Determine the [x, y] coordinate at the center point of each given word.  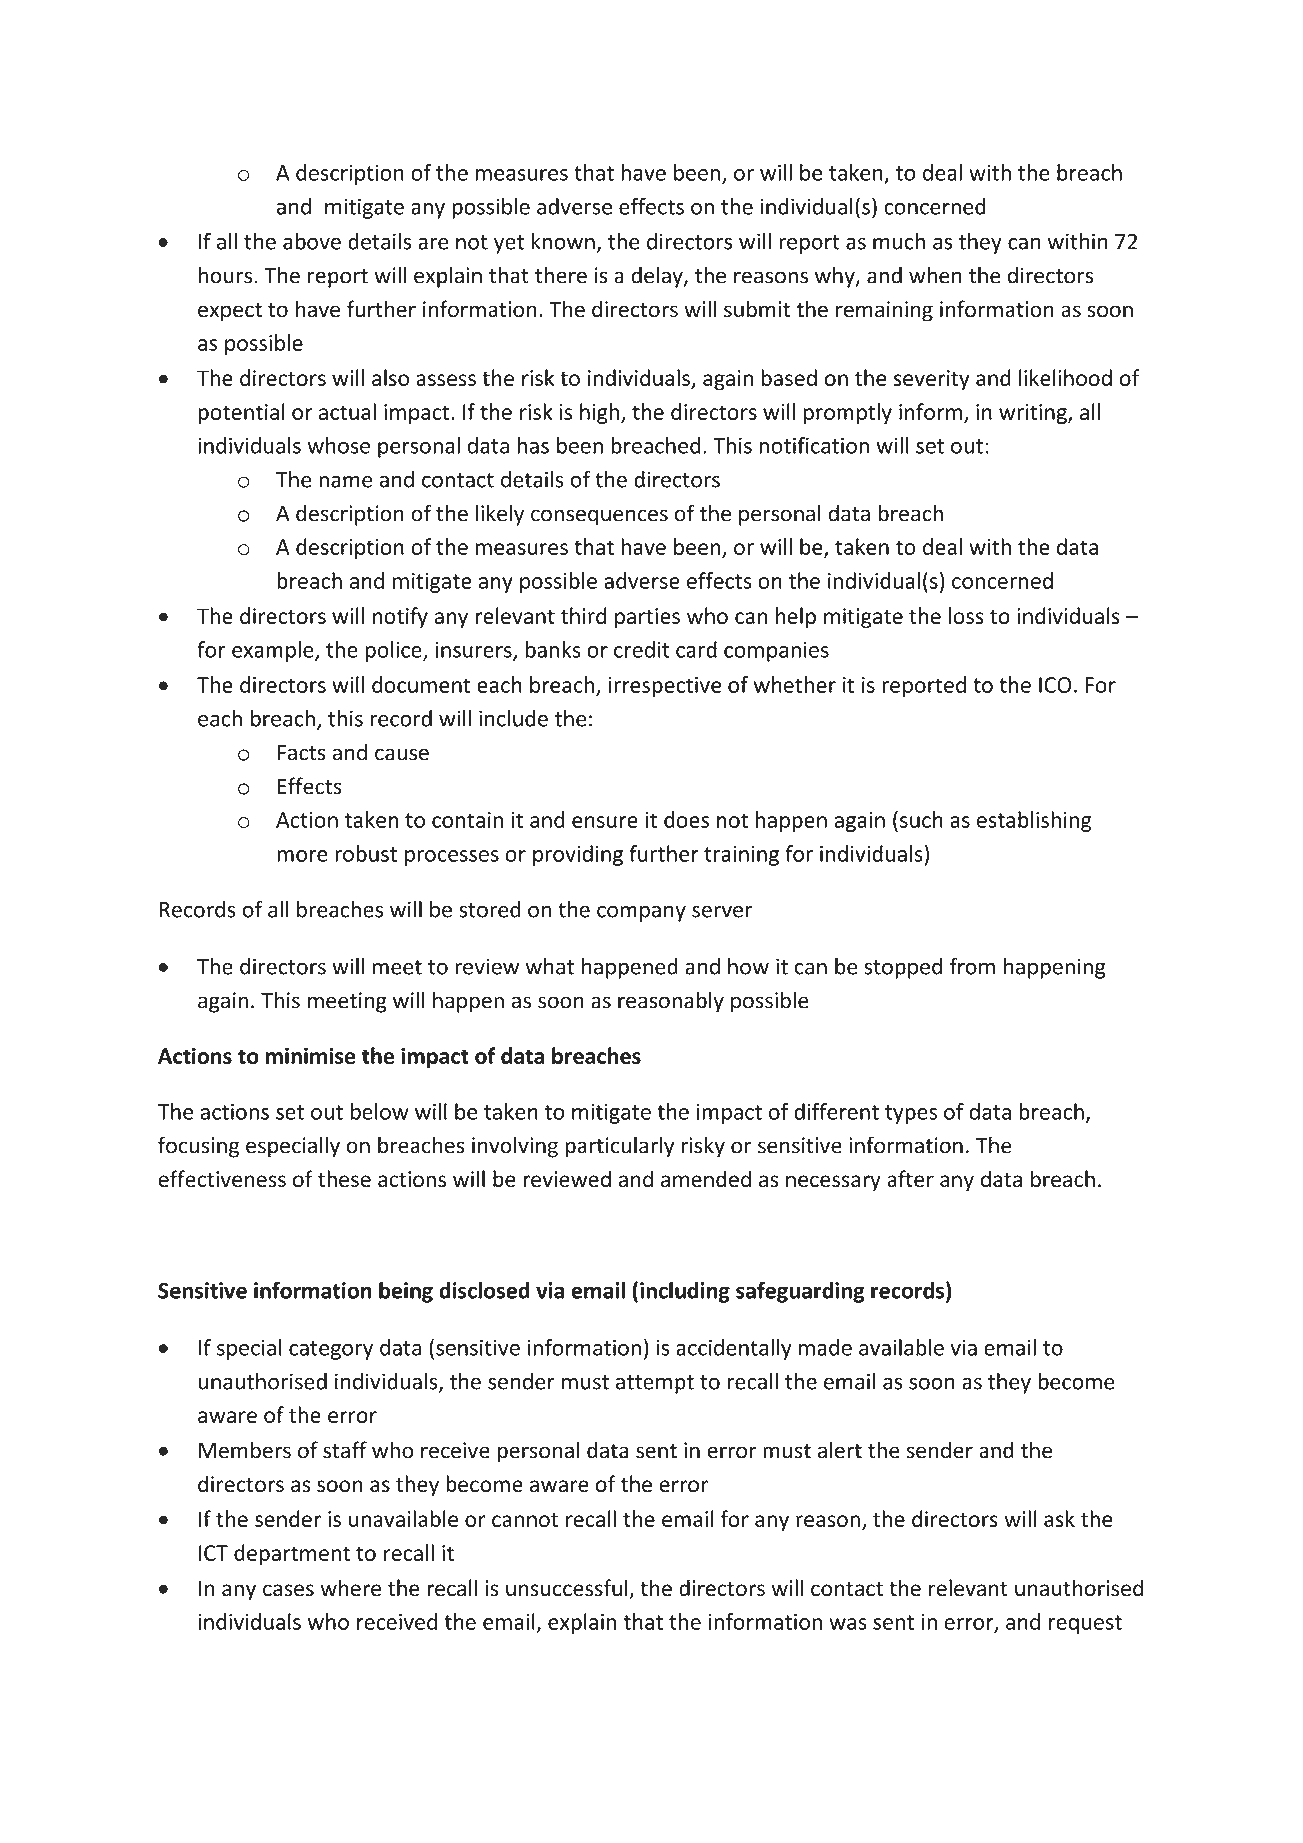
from [972, 966]
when [935, 275]
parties [647, 618]
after [910, 1179]
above [312, 241]
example [274, 651]
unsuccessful [568, 1589]
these [344, 1179]
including [685, 1292]
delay [658, 277]
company [641, 913]
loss [966, 615]
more [302, 856]
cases [288, 1590]
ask [1059, 1518]
